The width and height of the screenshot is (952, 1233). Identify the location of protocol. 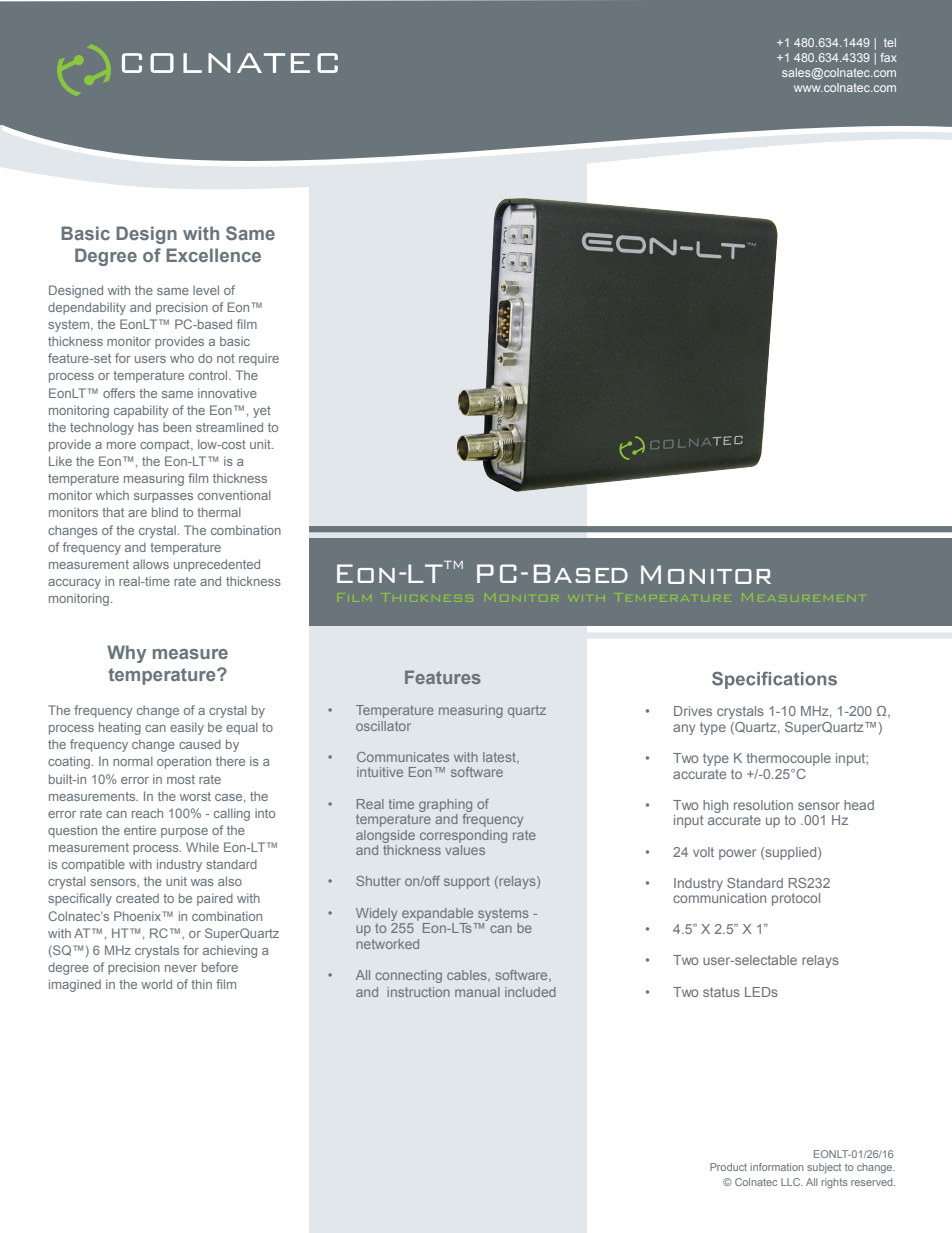
(796, 899).
